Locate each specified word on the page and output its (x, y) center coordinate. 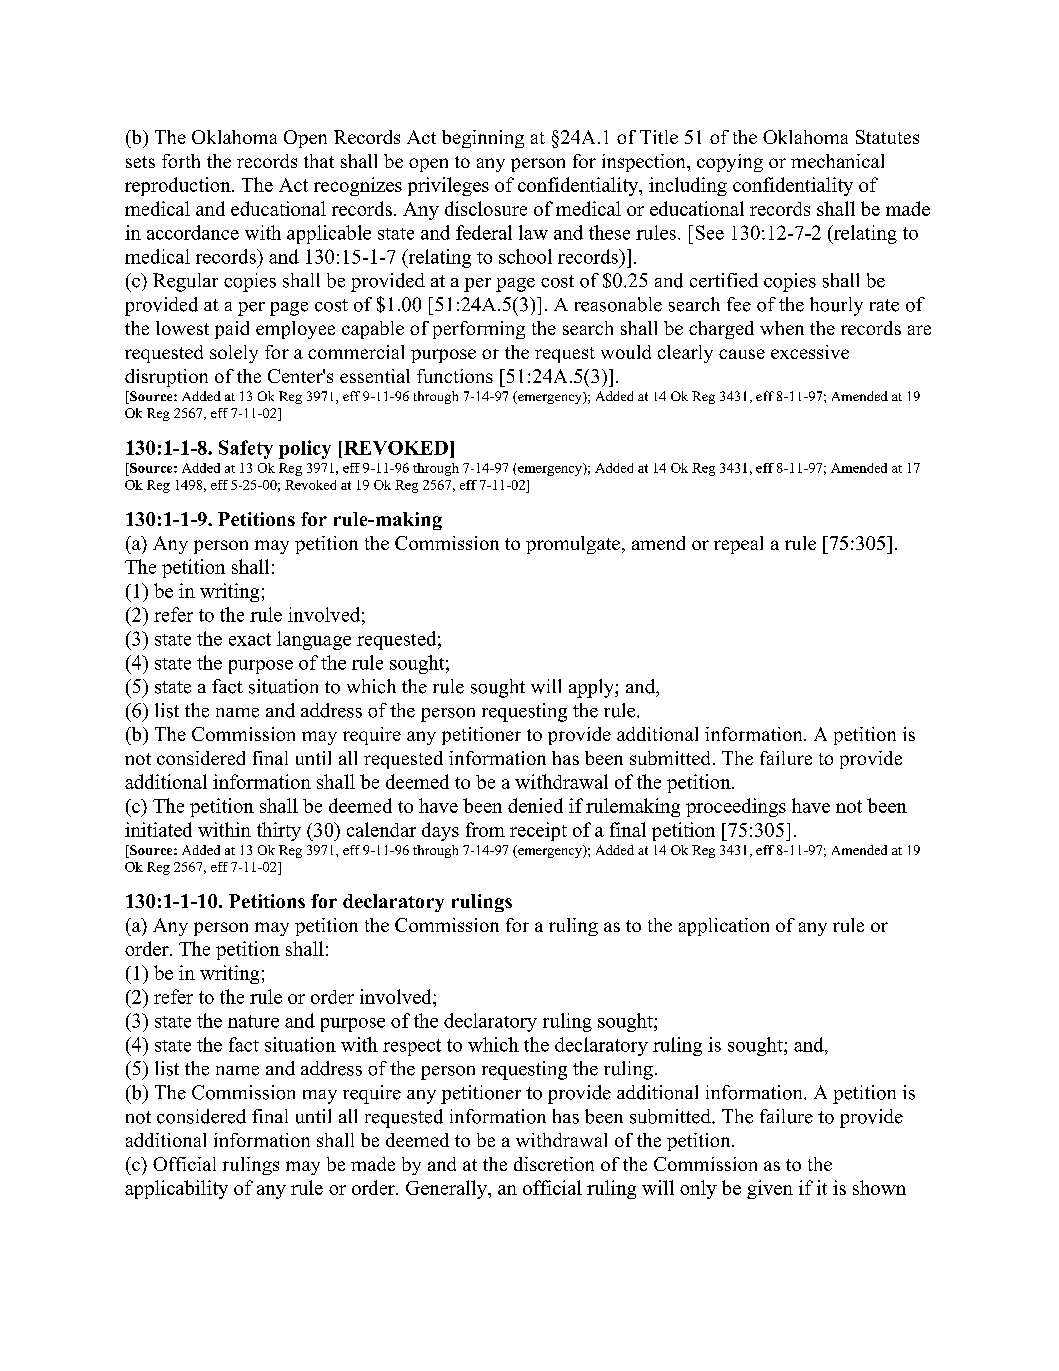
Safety (246, 449)
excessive (810, 352)
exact (250, 639)
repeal (738, 545)
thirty (279, 831)
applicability (176, 1189)
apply (592, 688)
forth (181, 161)
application (724, 927)
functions (455, 376)
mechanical (837, 161)
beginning (483, 139)
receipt (538, 831)
